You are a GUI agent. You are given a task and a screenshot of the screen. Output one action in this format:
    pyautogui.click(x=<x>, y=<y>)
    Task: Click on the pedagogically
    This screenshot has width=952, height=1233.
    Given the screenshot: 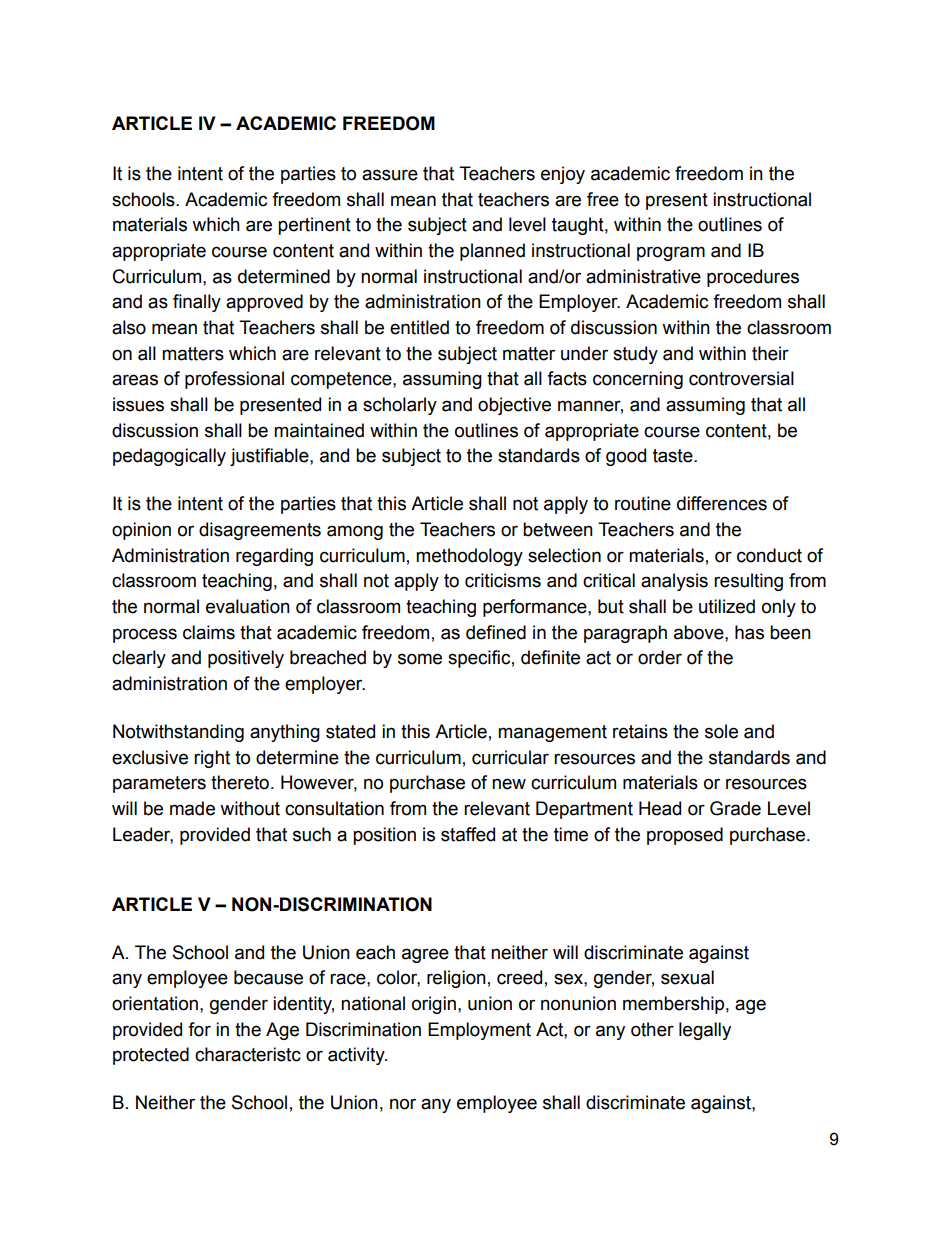 What is the action you would take?
    pyautogui.click(x=169, y=457)
